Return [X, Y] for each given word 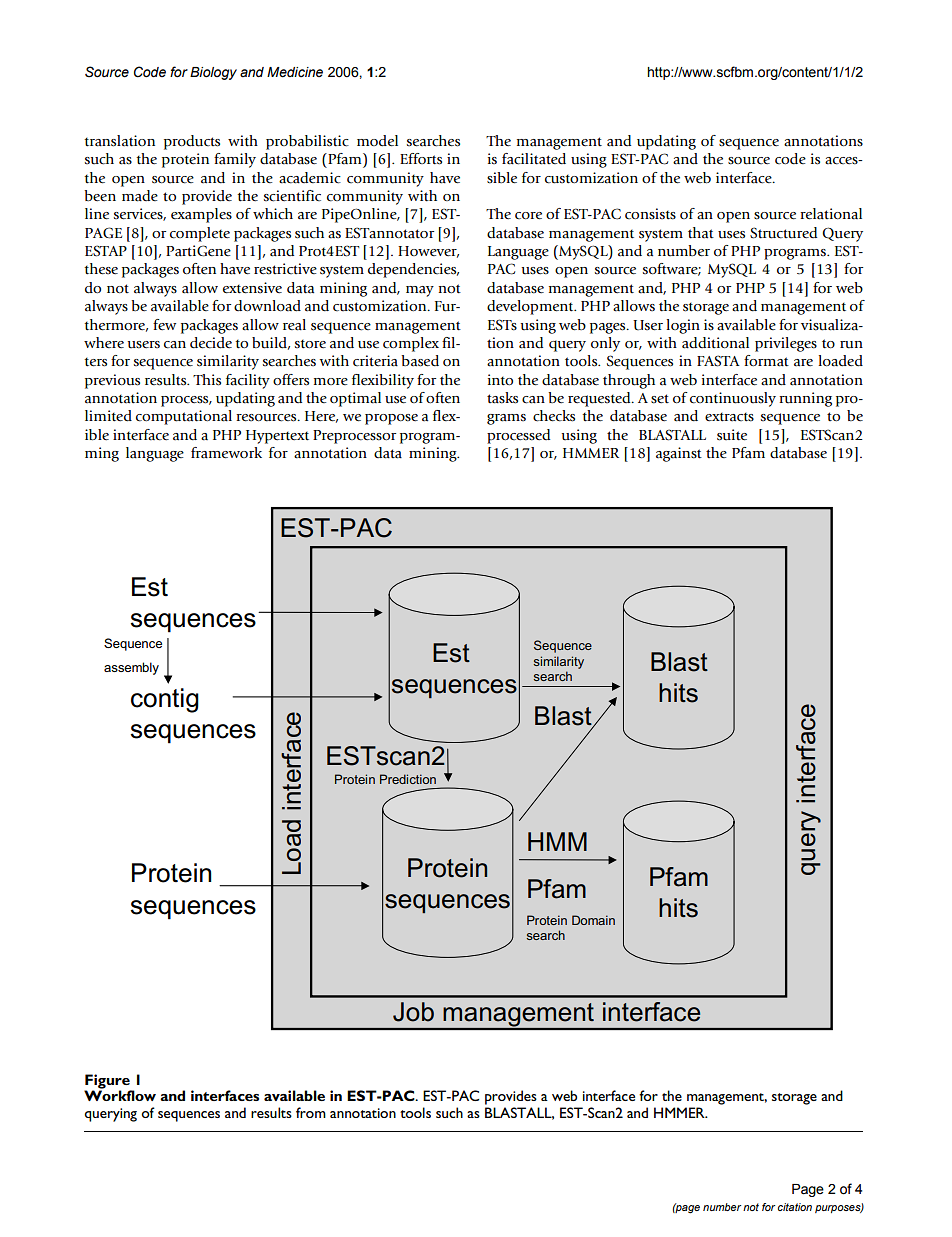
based [420, 361]
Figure [108, 1082]
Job [413, 1012]
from [311, 1112]
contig [165, 700]
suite [732, 435]
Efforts [421, 159]
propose [391, 419]
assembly [131, 668]
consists [650, 214]
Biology [213, 73]
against [679, 454]
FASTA [718, 361]
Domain [593, 920]
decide [211, 343]
